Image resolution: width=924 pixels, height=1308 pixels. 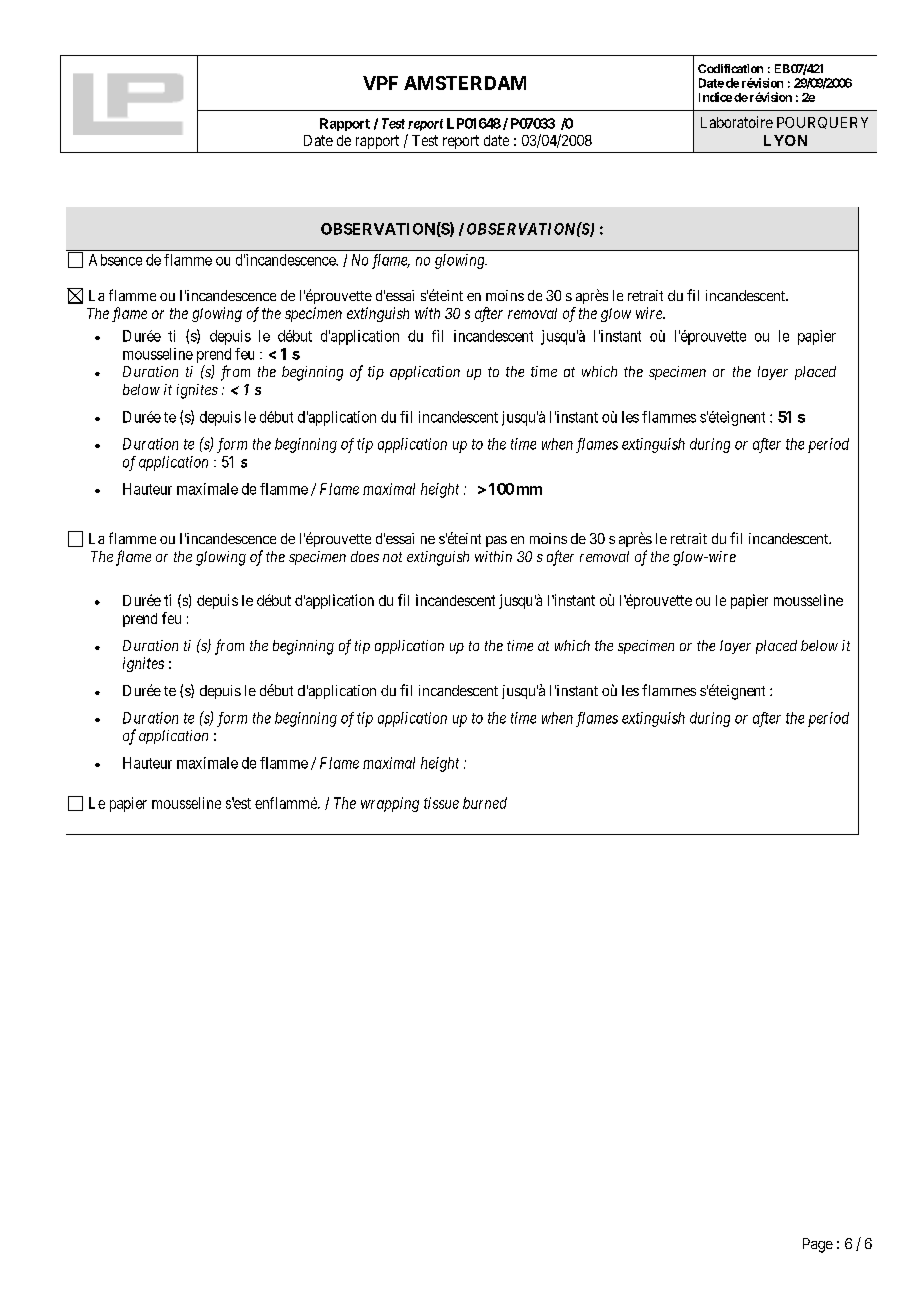 What do you see at coordinates (390, 804) in the screenshot?
I see `wrapping` at bounding box center [390, 804].
